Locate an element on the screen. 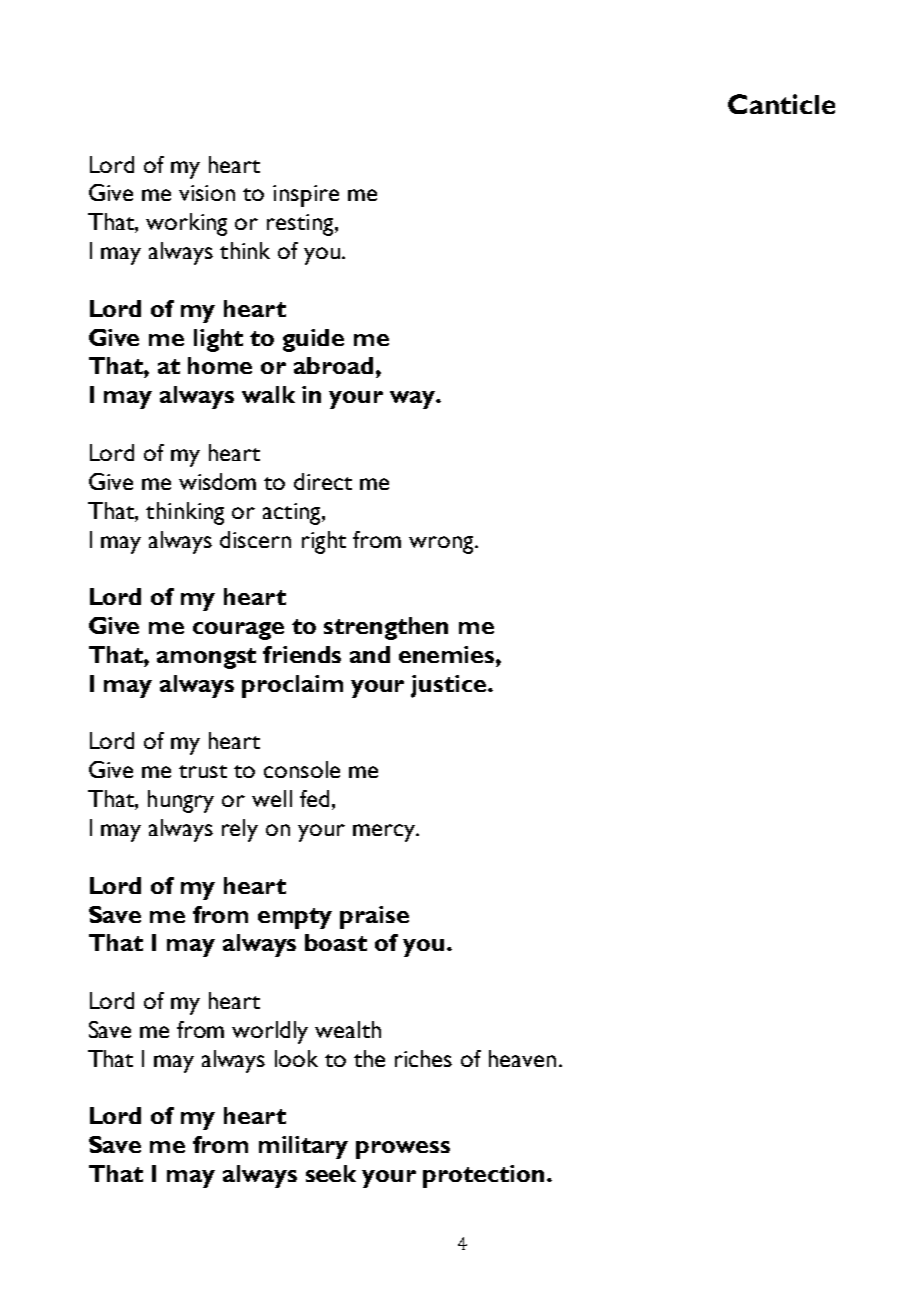 The image size is (924, 1309). mercy is located at coordinates (385, 833).
